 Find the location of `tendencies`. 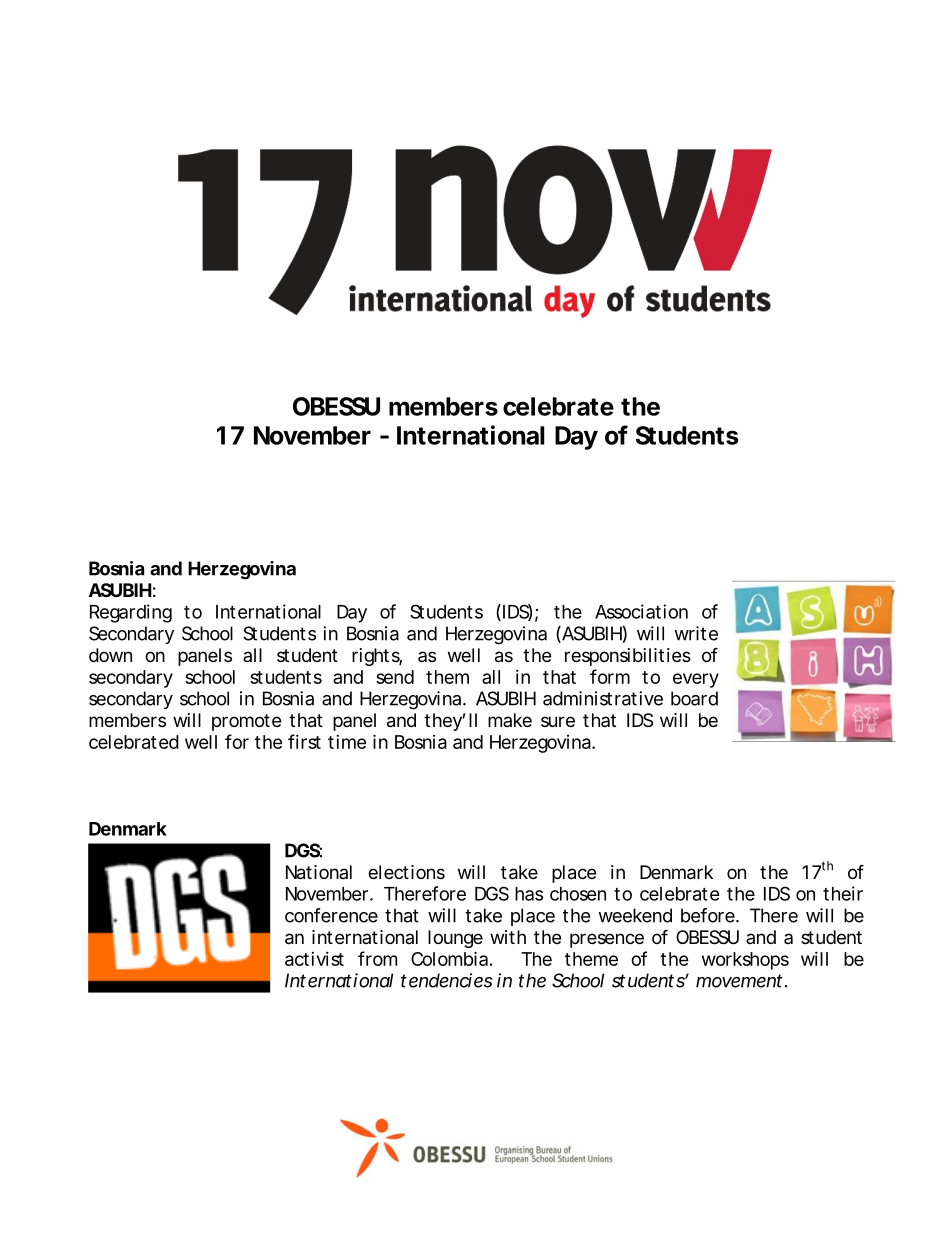

tendencies is located at coordinates (446, 980).
